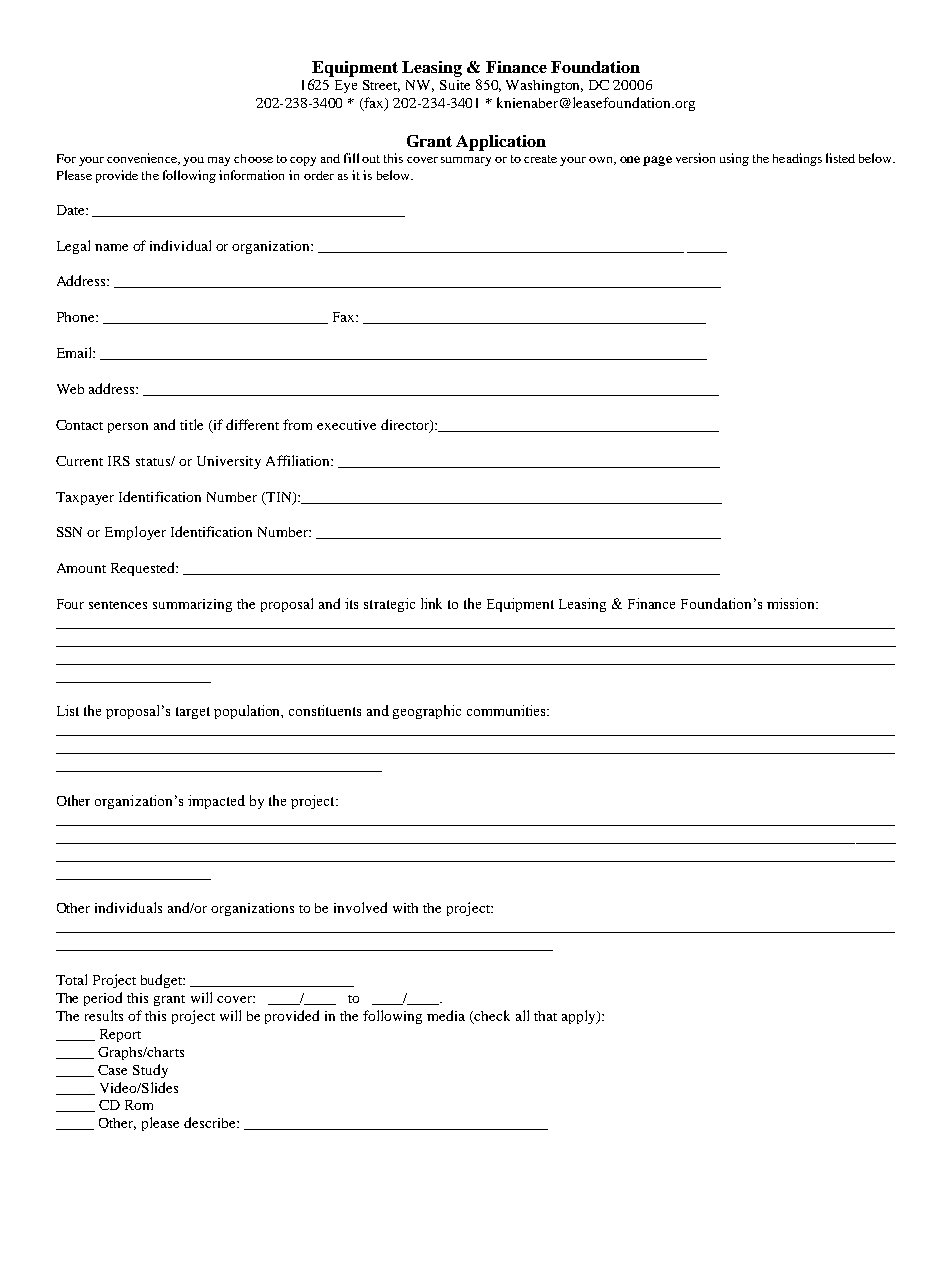 Image resolution: width=952 pixels, height=1272 pixels. I want to click on convenience, so click(143, 159).
